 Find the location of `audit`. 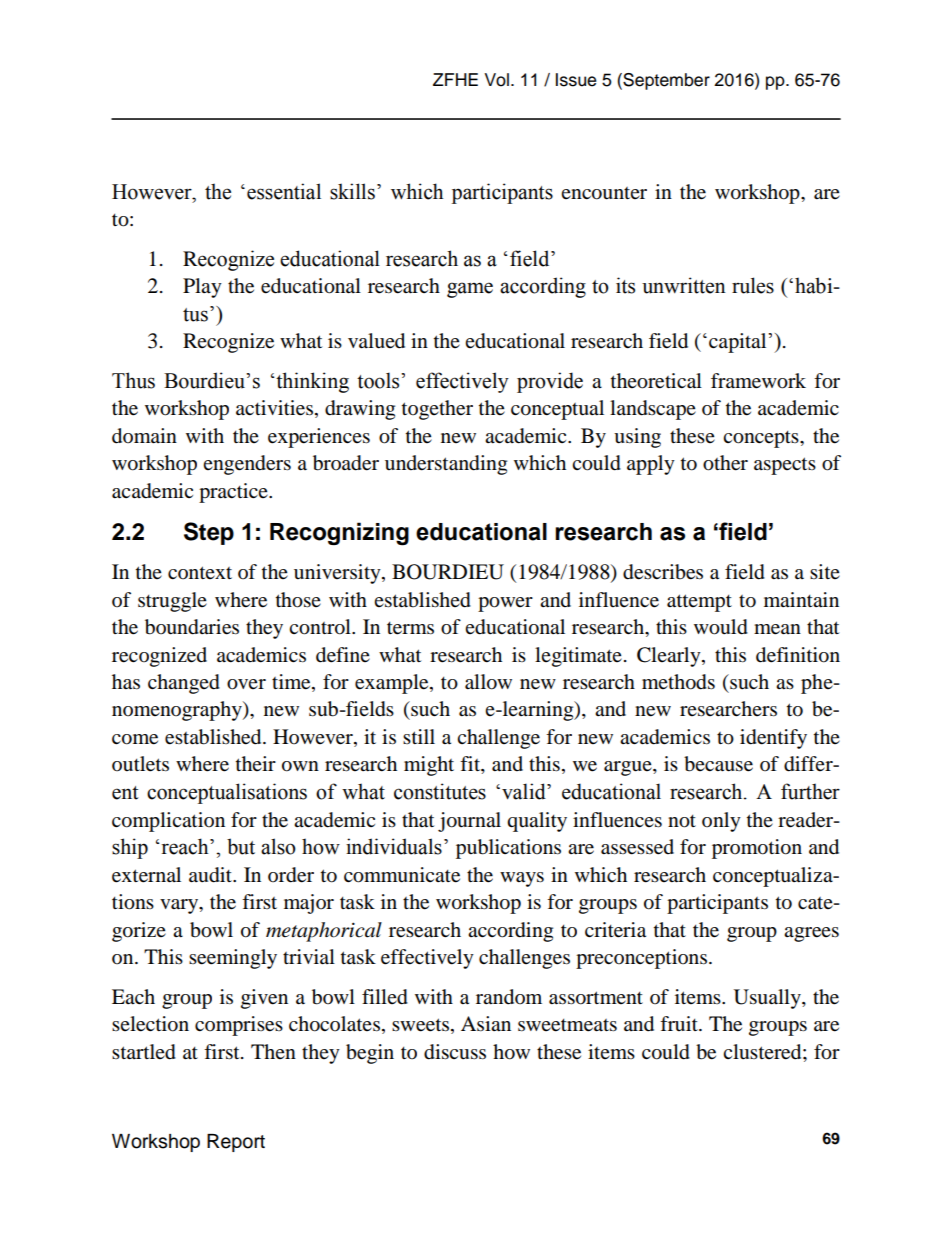

audit is located at coordinates (211, 875).
